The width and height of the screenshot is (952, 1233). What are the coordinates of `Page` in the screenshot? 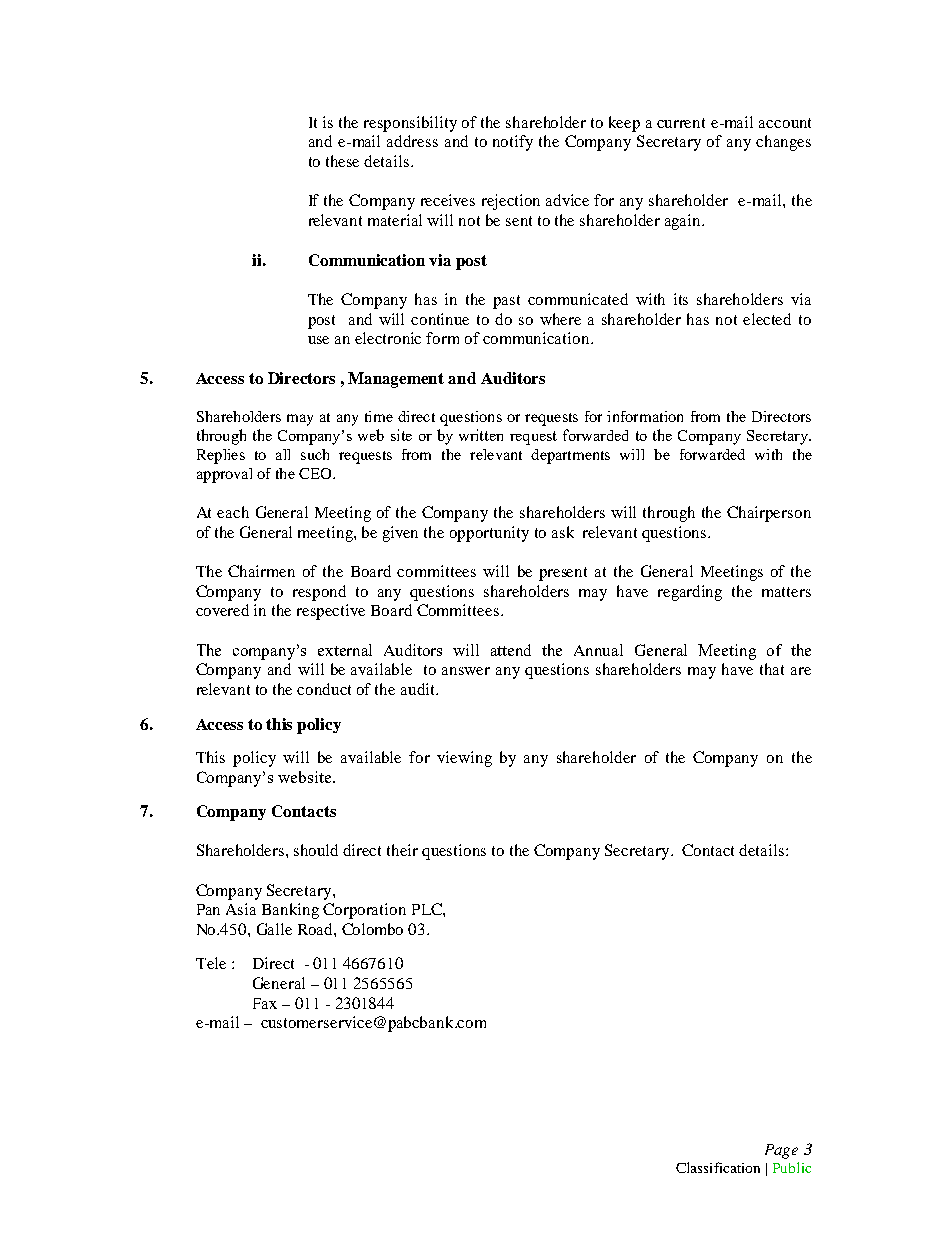 It's located at (781, 1151).
